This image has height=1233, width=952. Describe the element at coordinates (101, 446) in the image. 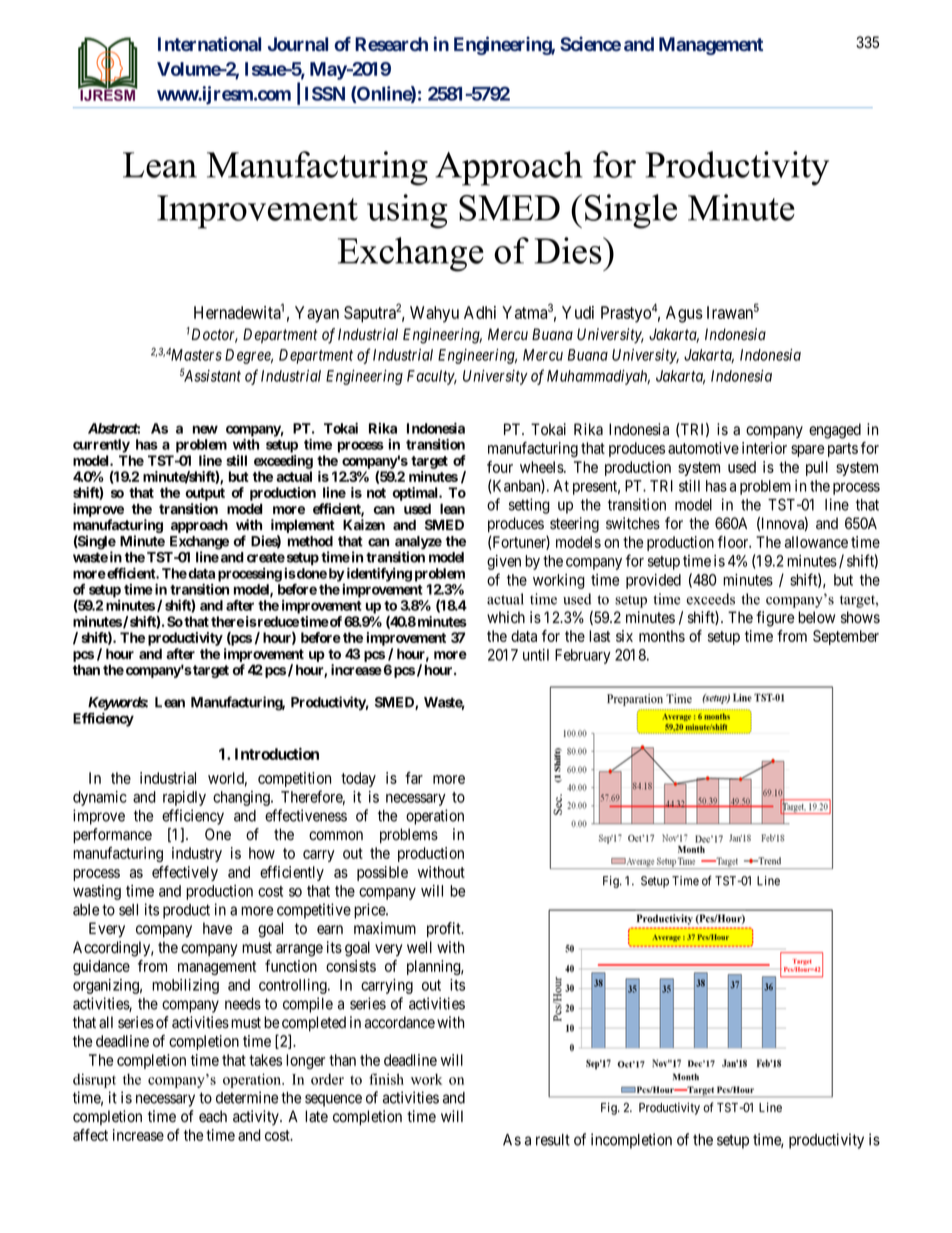

I see `currently` at that location.
